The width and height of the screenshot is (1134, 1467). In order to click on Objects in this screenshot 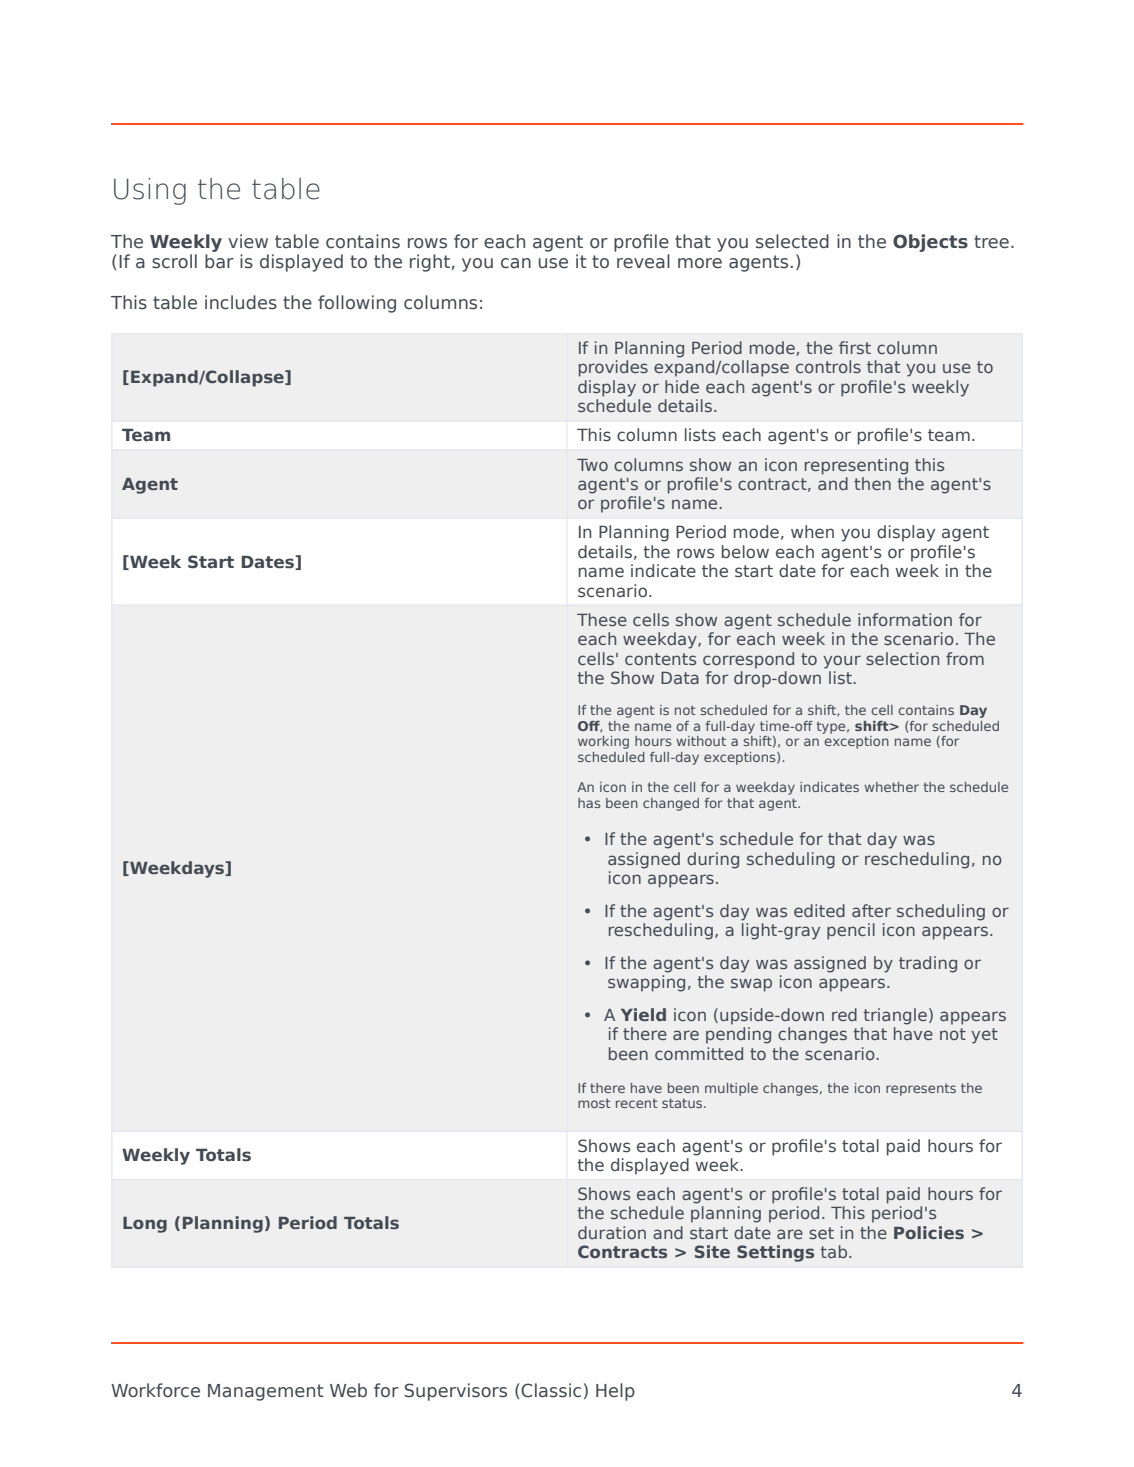, I will do `click(930, 243)`.
